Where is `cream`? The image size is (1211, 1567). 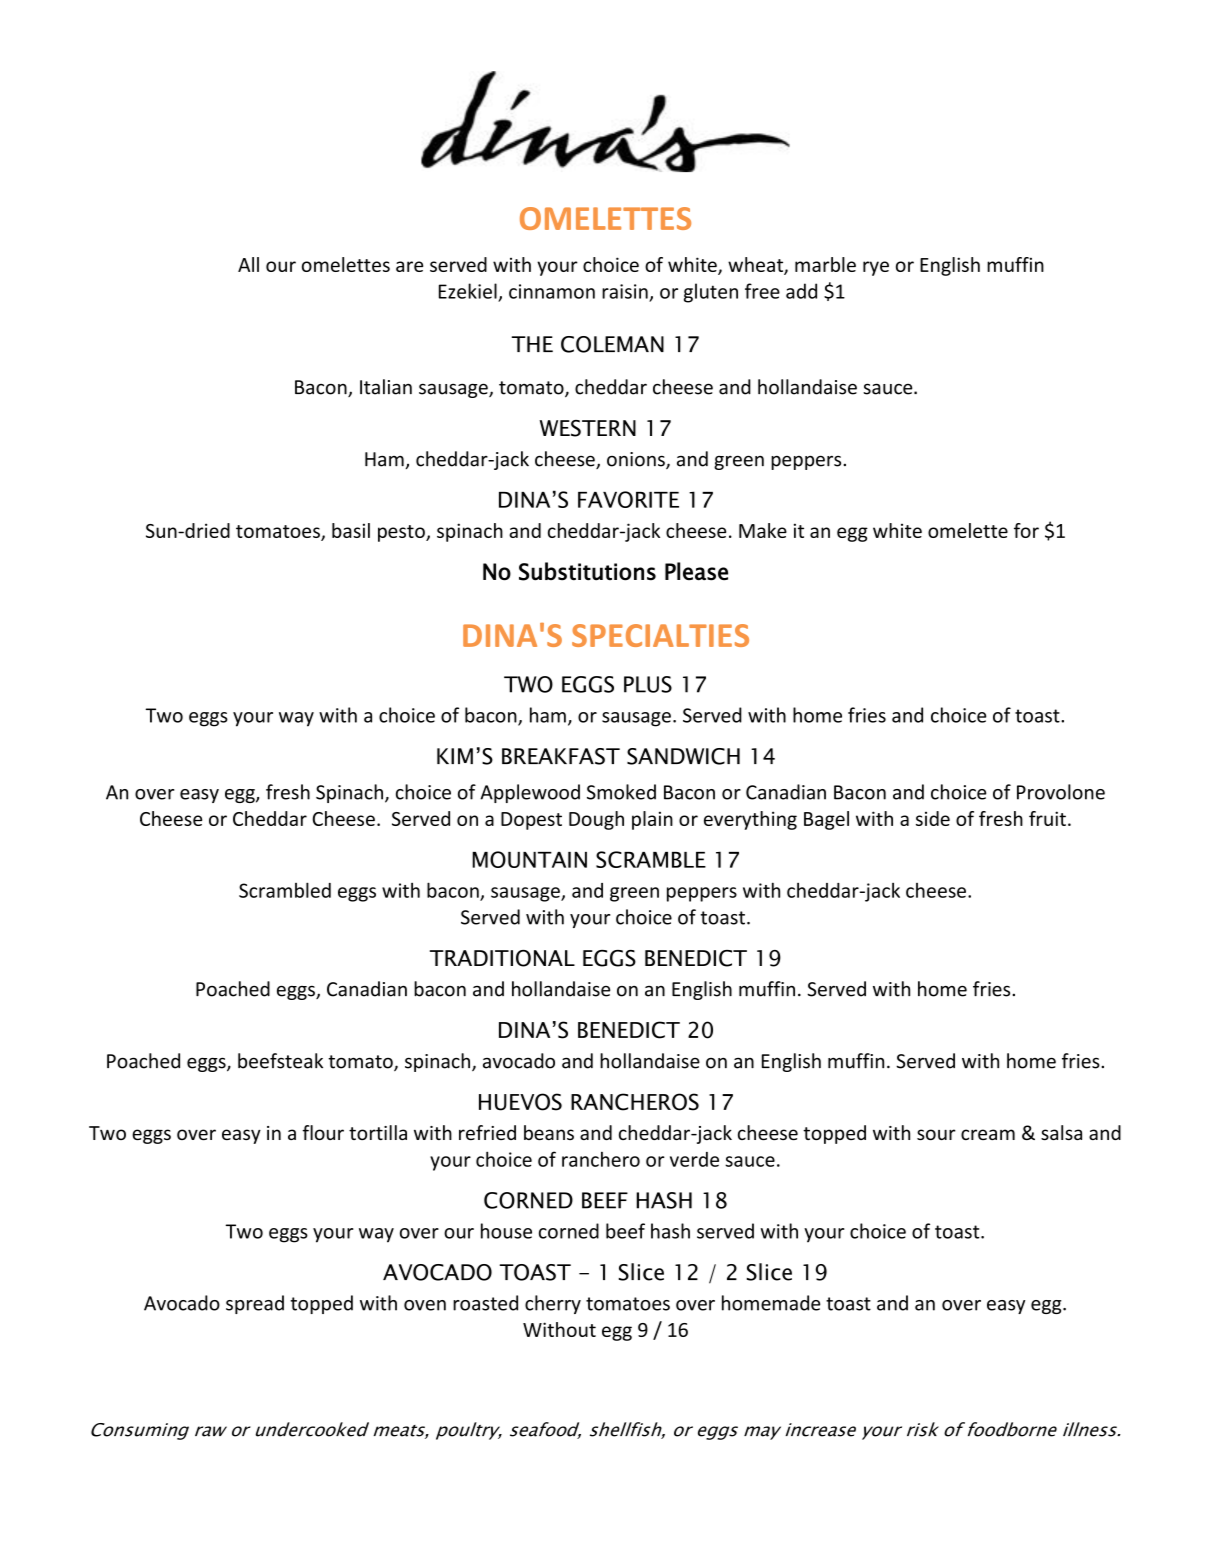
cream is located at coordinates (988, 1134).
